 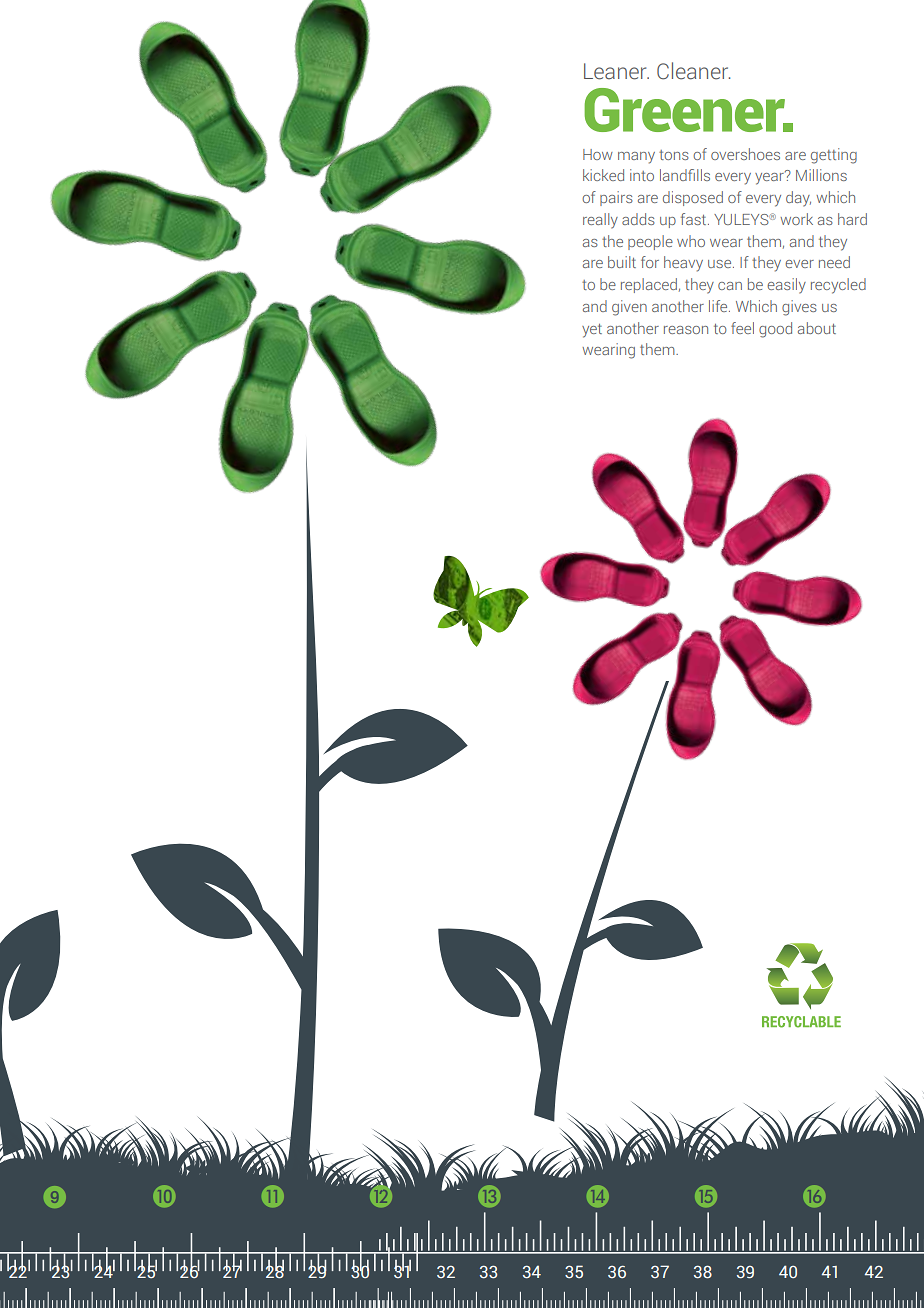 What do you see at coordinates (838, 286) in the screenshot?
I see `recycled` at bounding box center [838, 286].
